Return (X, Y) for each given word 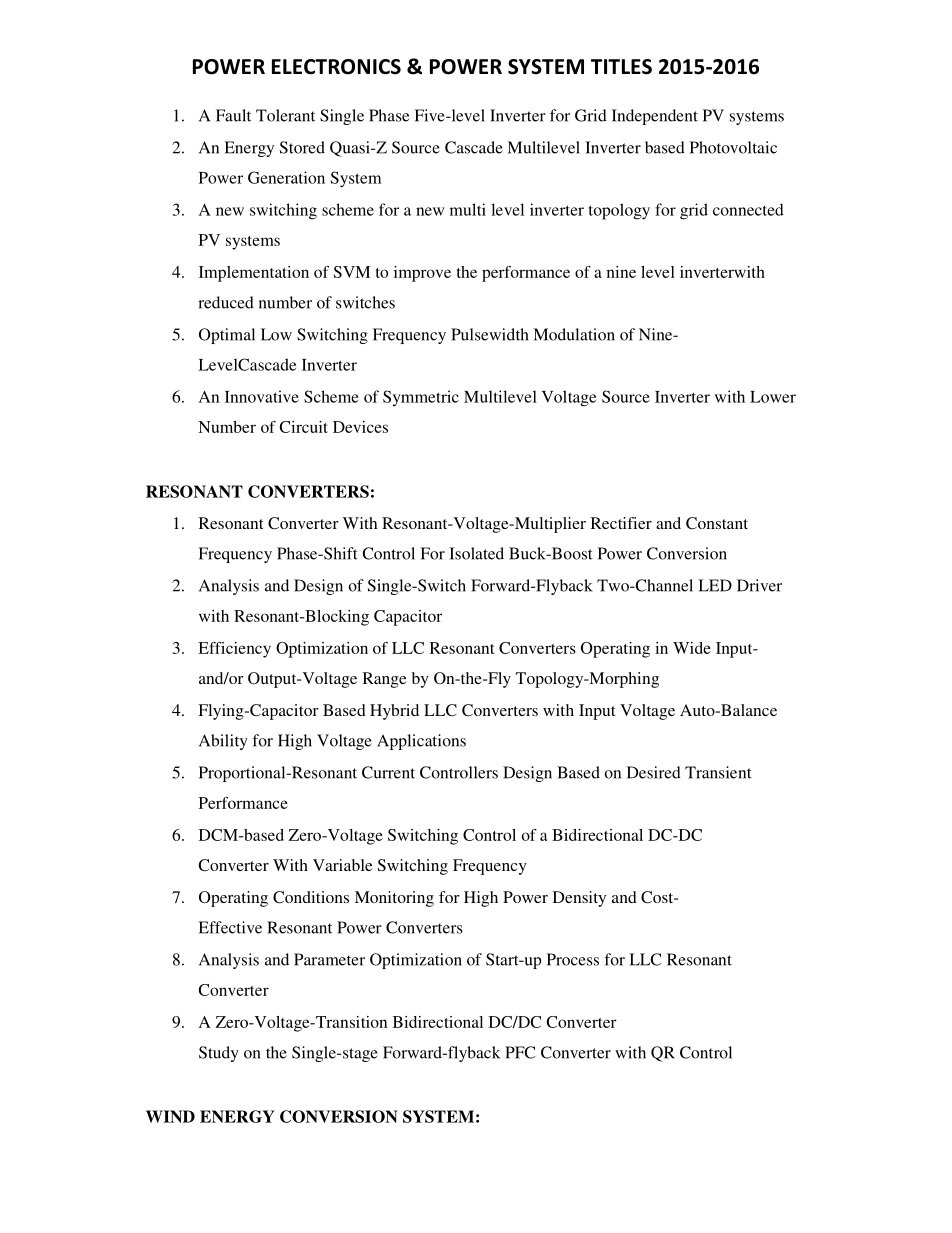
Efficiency (234, 650)
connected (748, 209)
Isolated (476, 553)
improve (422, 274)
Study (219, 1054)
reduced (226, 302)
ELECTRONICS (336, 67)
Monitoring (394, 899)
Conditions (311, 897)
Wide (692, 648)
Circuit (303, 427)
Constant (717, 523)
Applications (421, 742)
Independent (655, 117)
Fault (233, 115)
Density (579, 899)
